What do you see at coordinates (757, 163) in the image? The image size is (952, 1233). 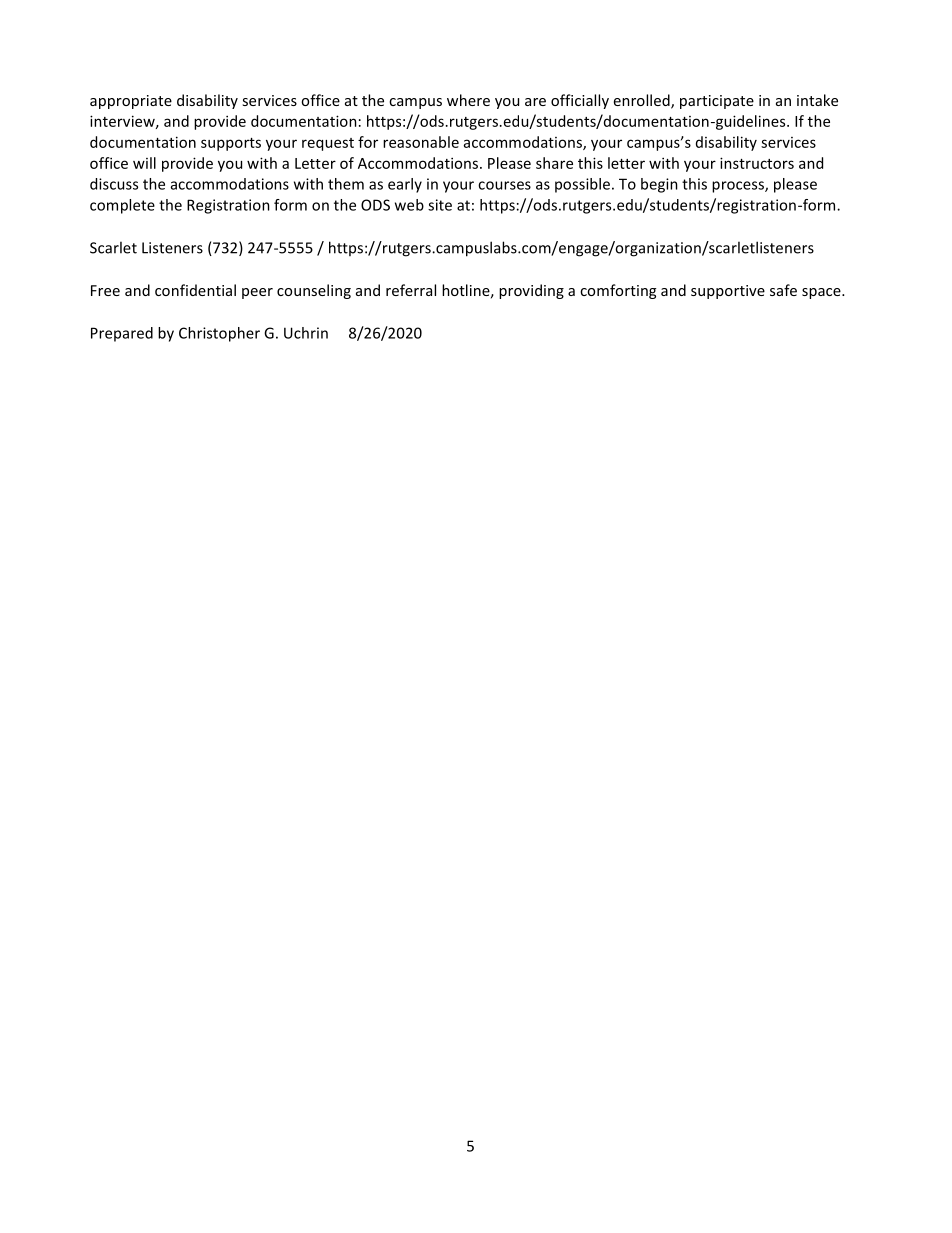 I see `instructors` at bounding box center [757, 163].
